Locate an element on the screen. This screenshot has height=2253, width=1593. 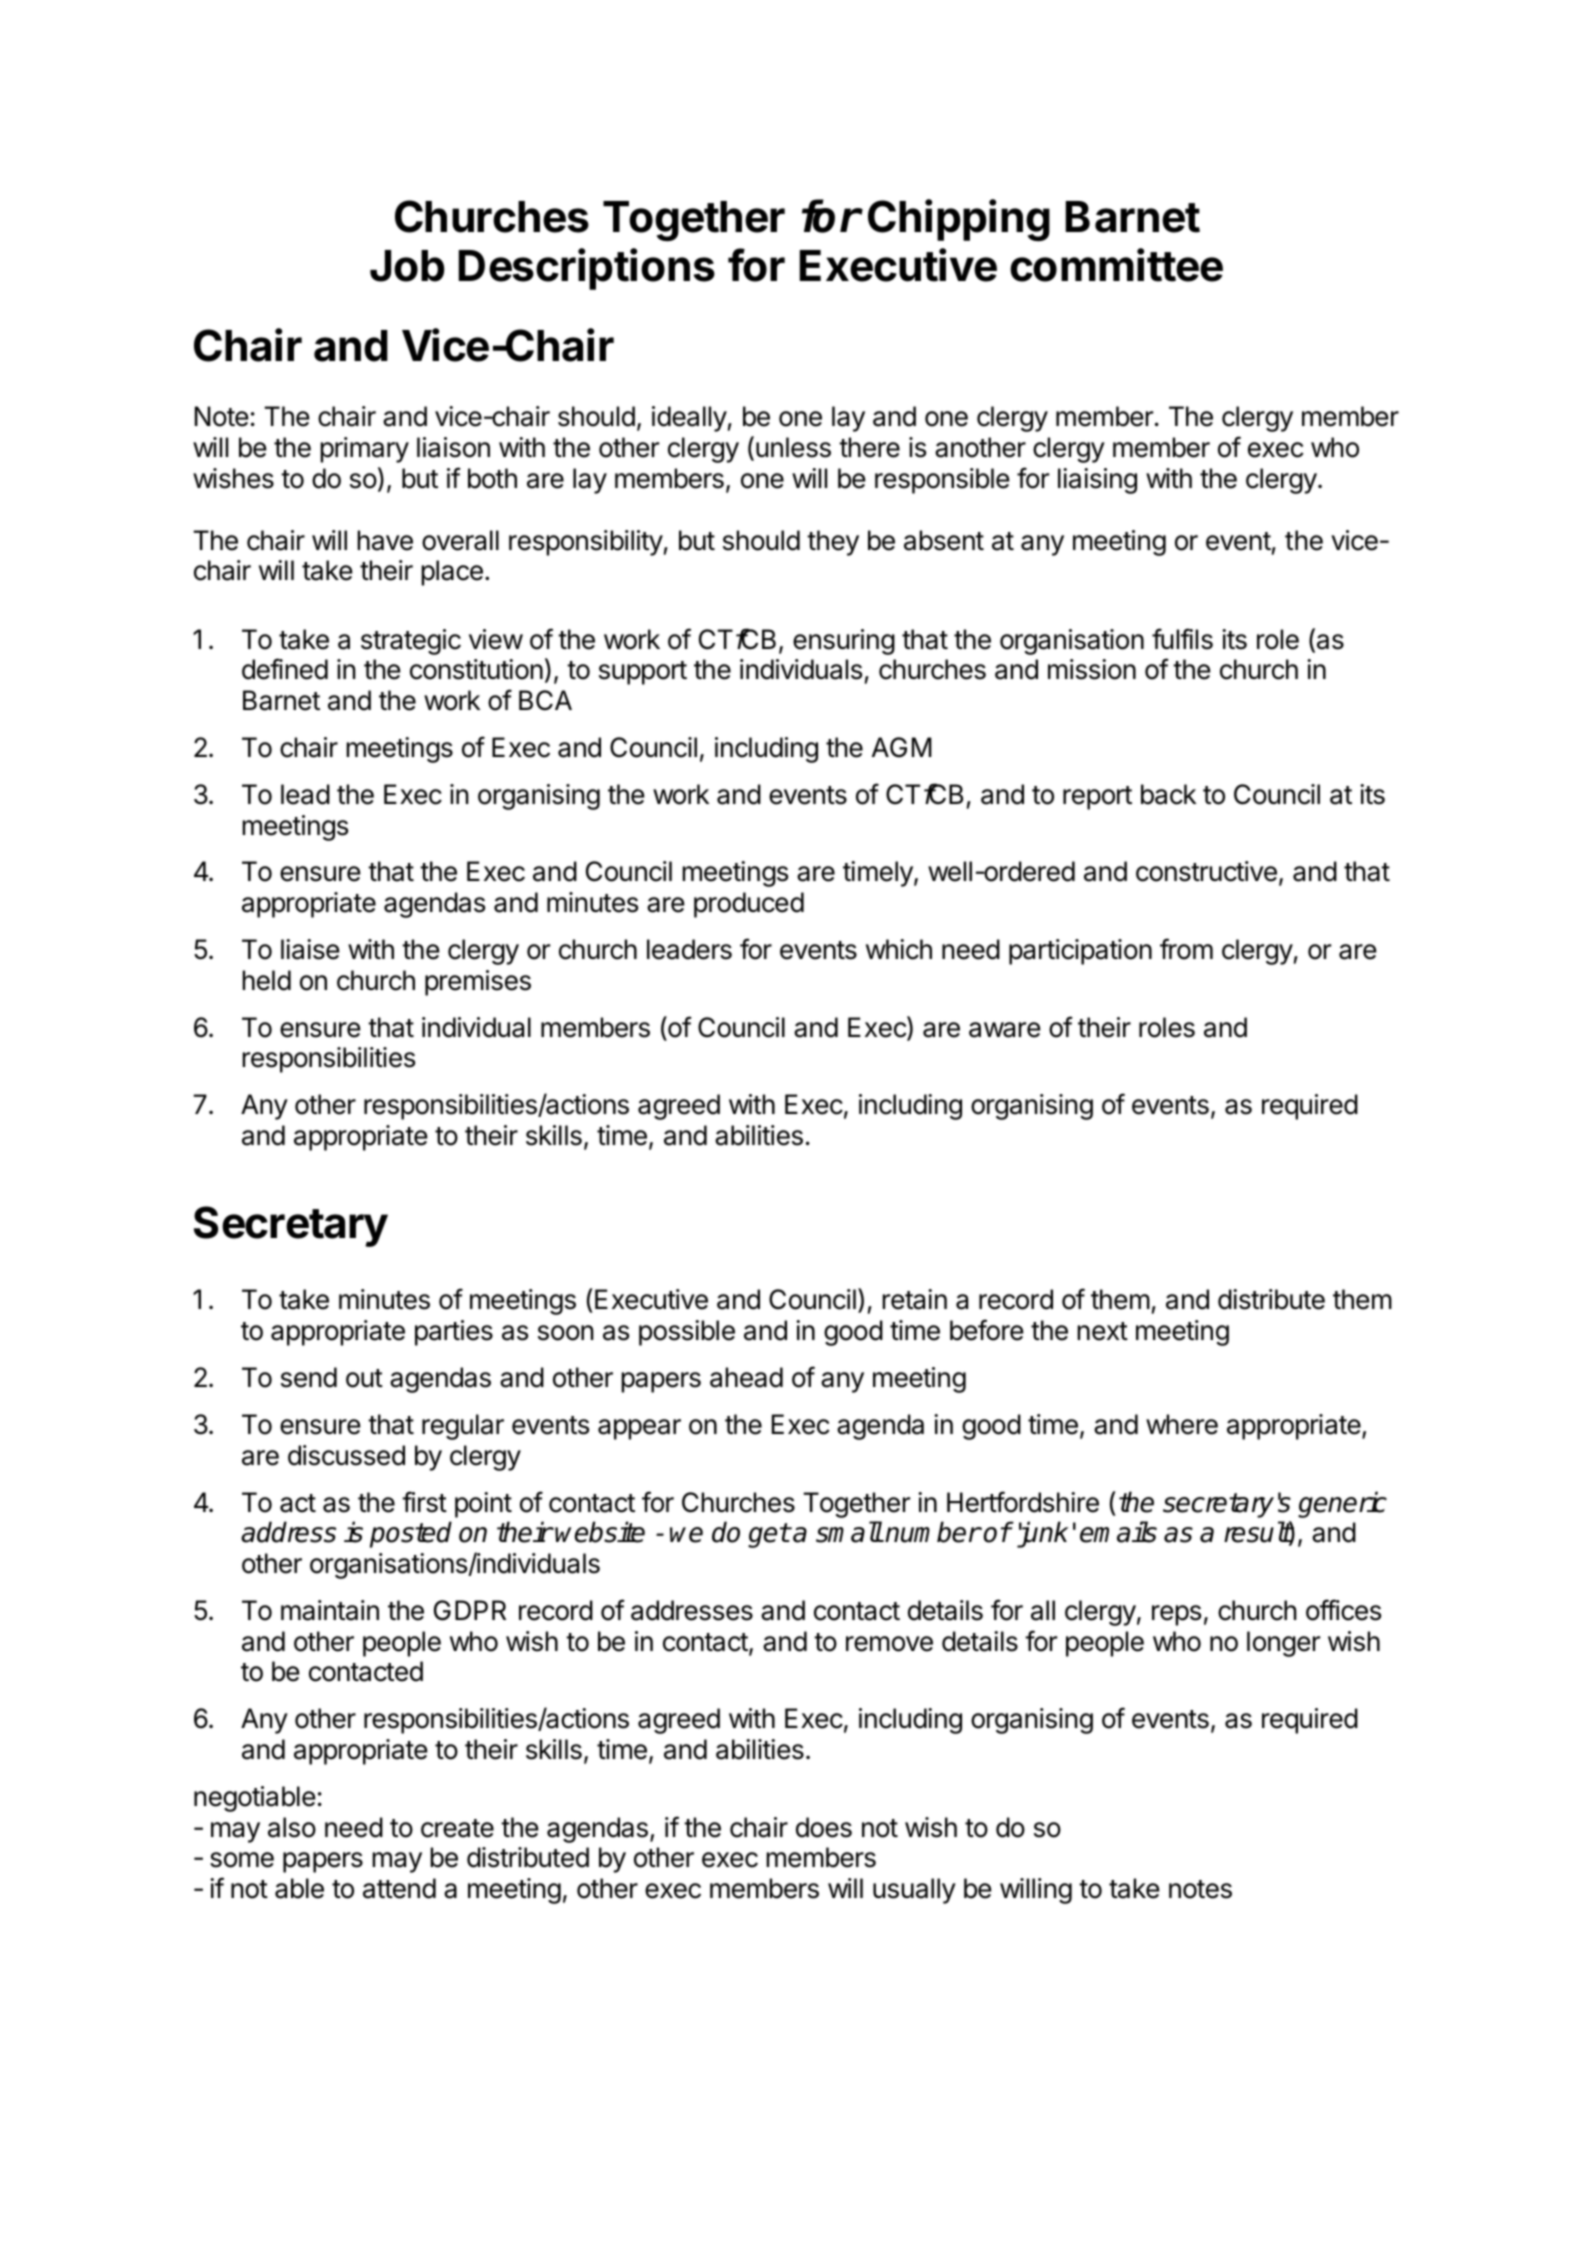
from is located at coordinates (1186, 949).
